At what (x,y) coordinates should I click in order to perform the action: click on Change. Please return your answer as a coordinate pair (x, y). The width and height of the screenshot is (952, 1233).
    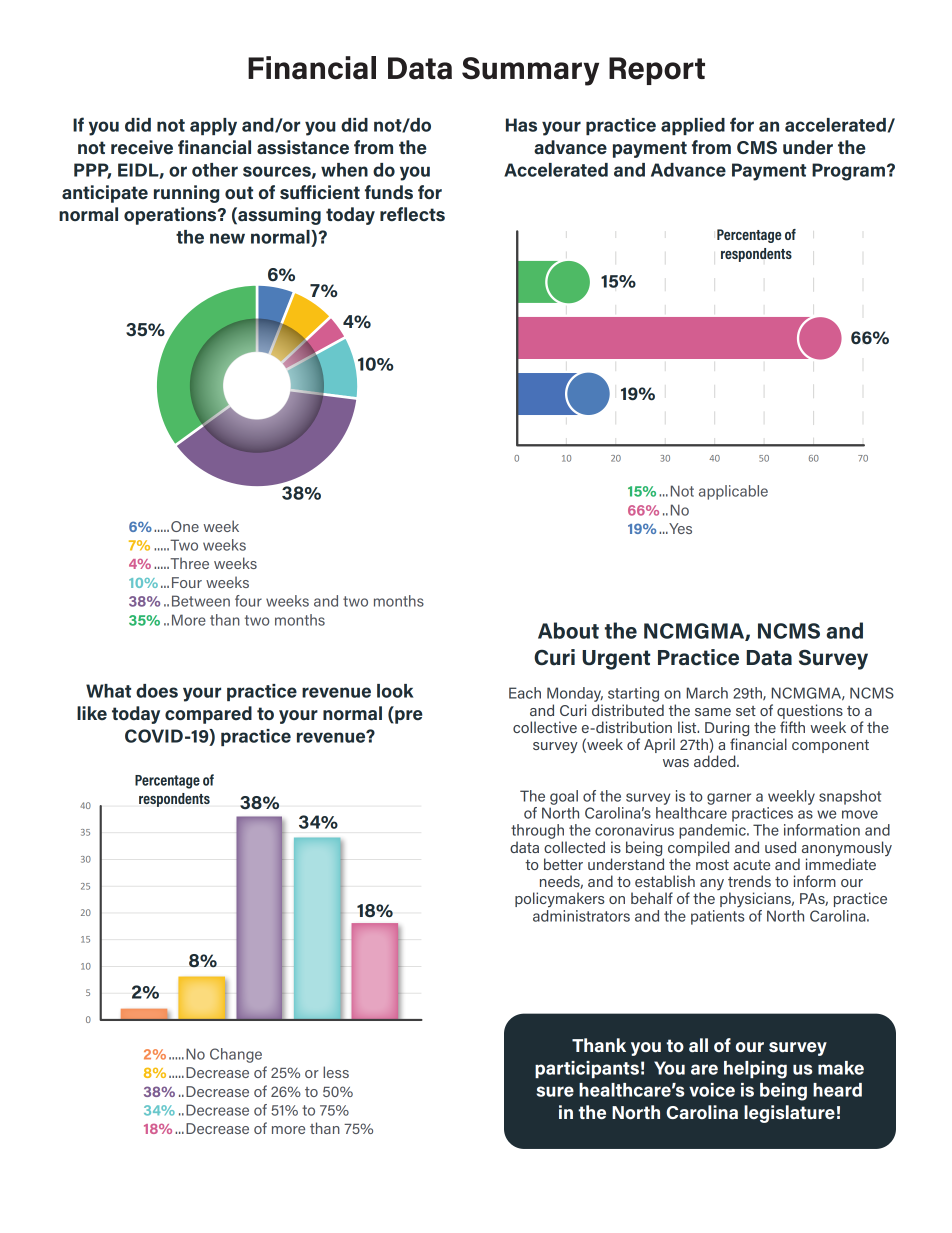
    Looking at the image, I should click on (236, 1055).
